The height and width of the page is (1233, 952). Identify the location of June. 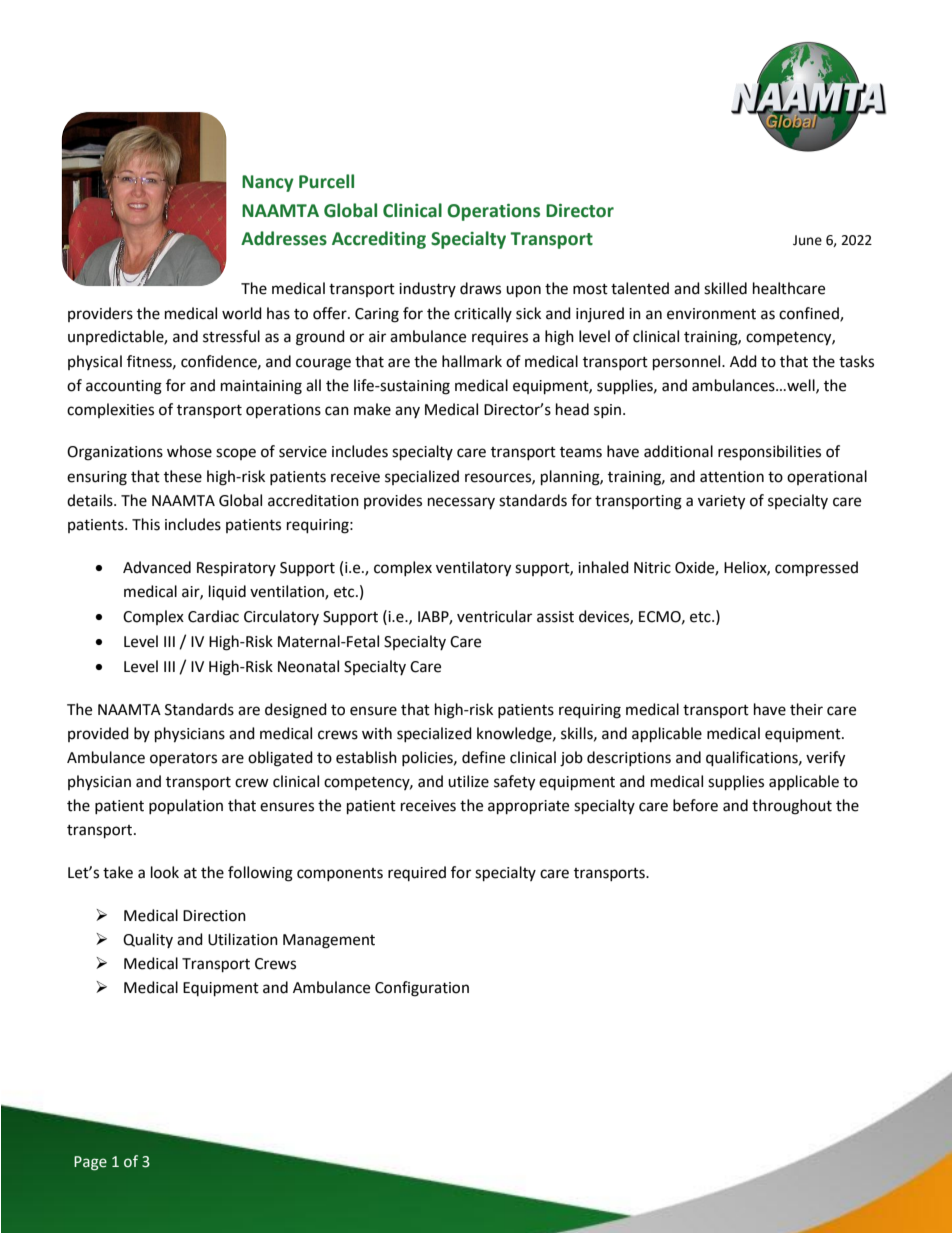
(807, 240).
